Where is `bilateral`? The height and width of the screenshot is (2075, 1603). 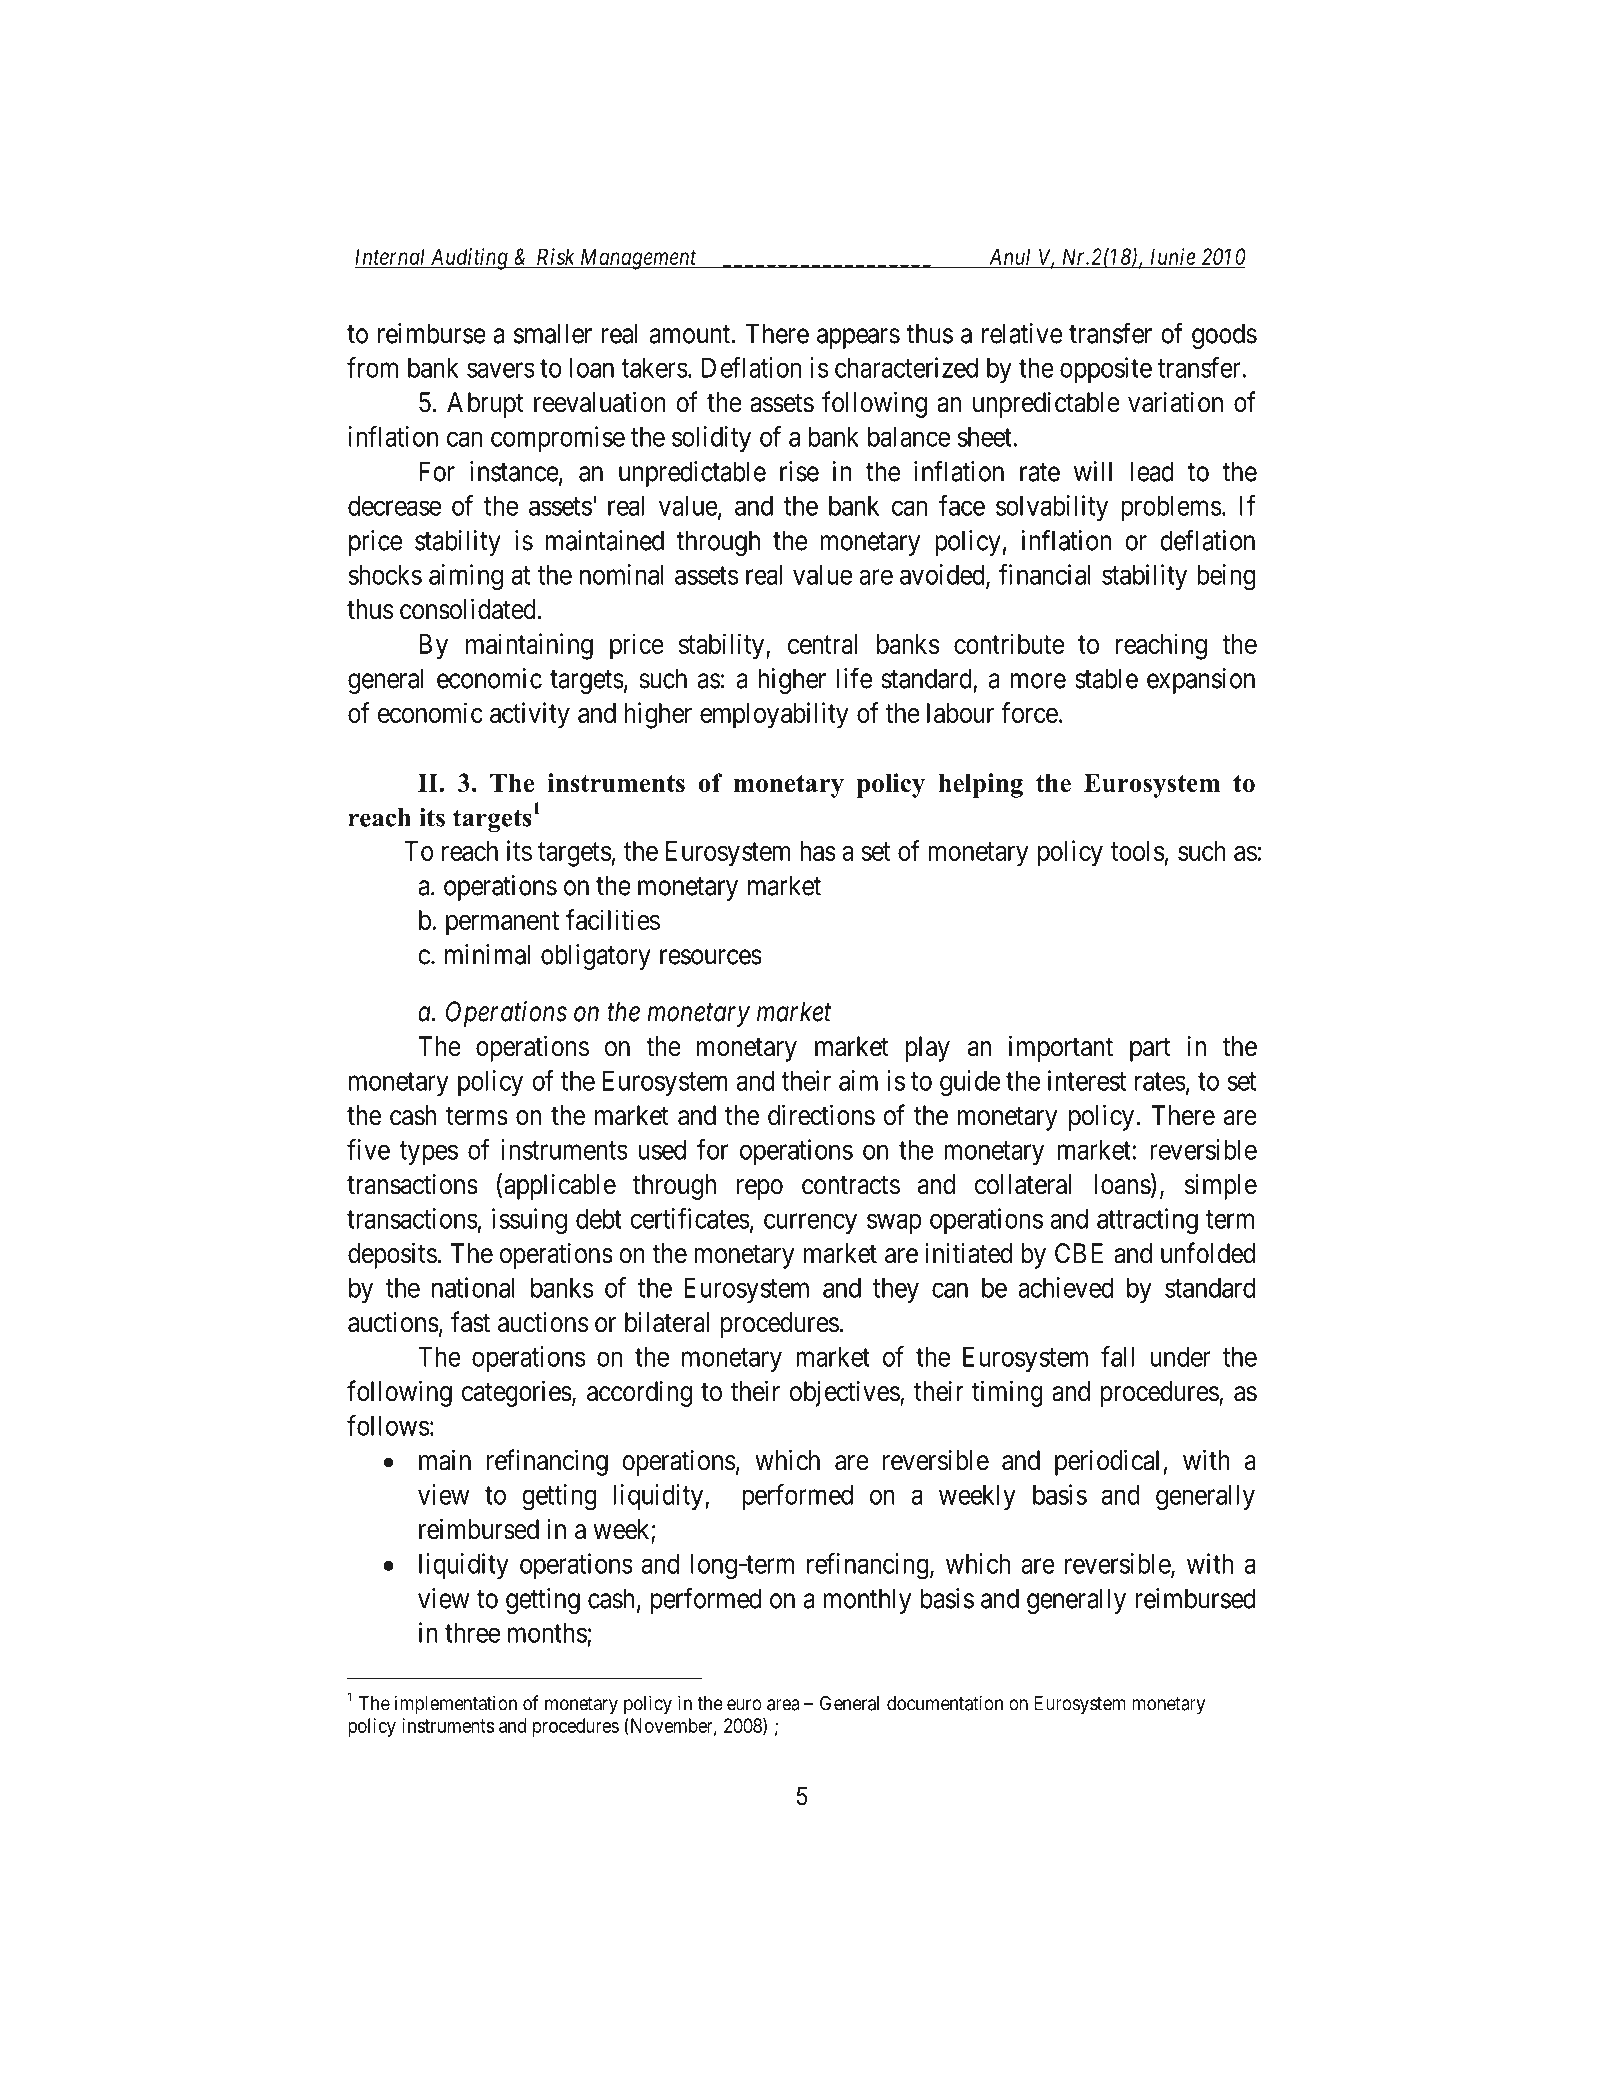 bilateral is located at coordinates (667, 1322).
